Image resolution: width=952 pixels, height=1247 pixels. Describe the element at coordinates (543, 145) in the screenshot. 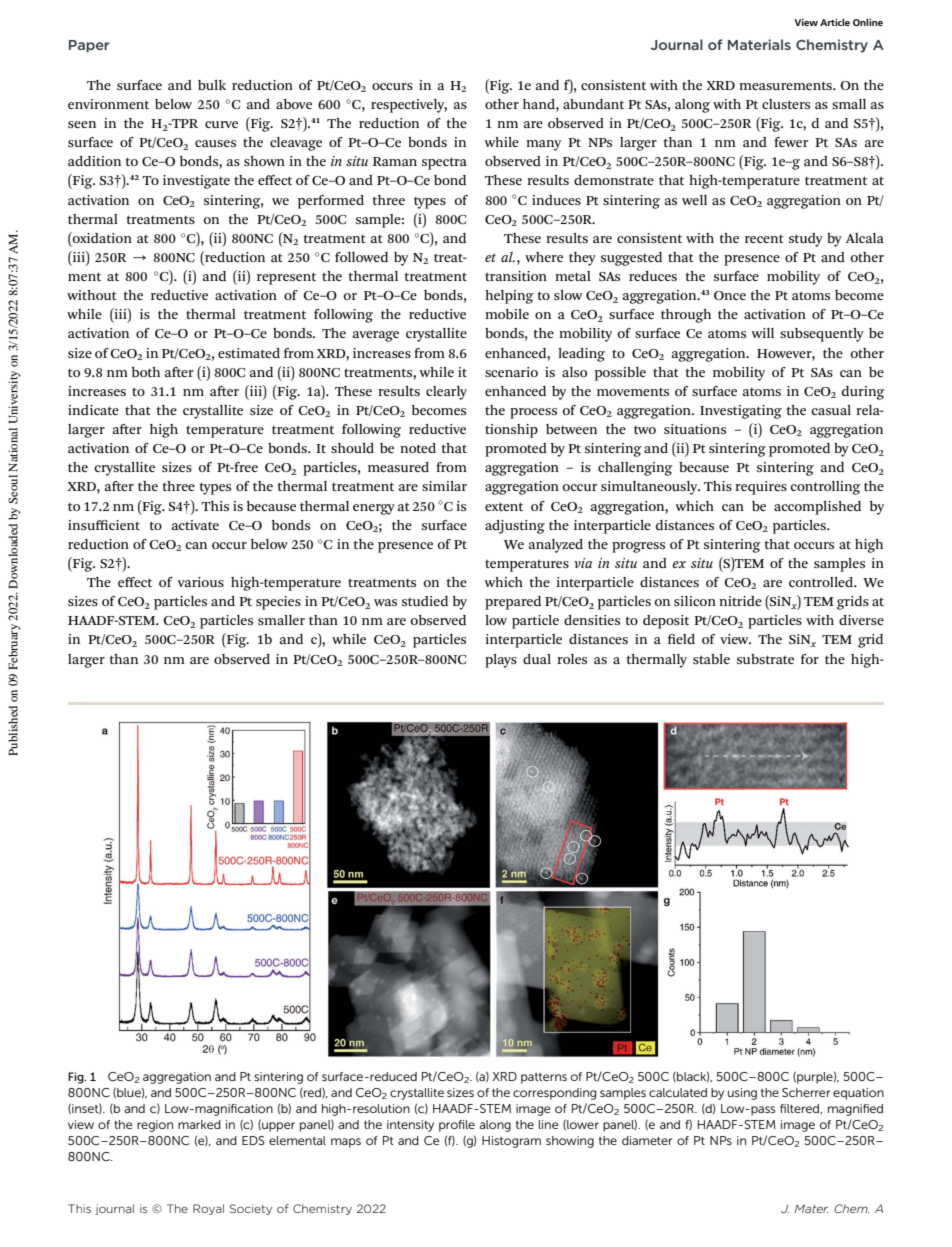

I see `many` at that location.
